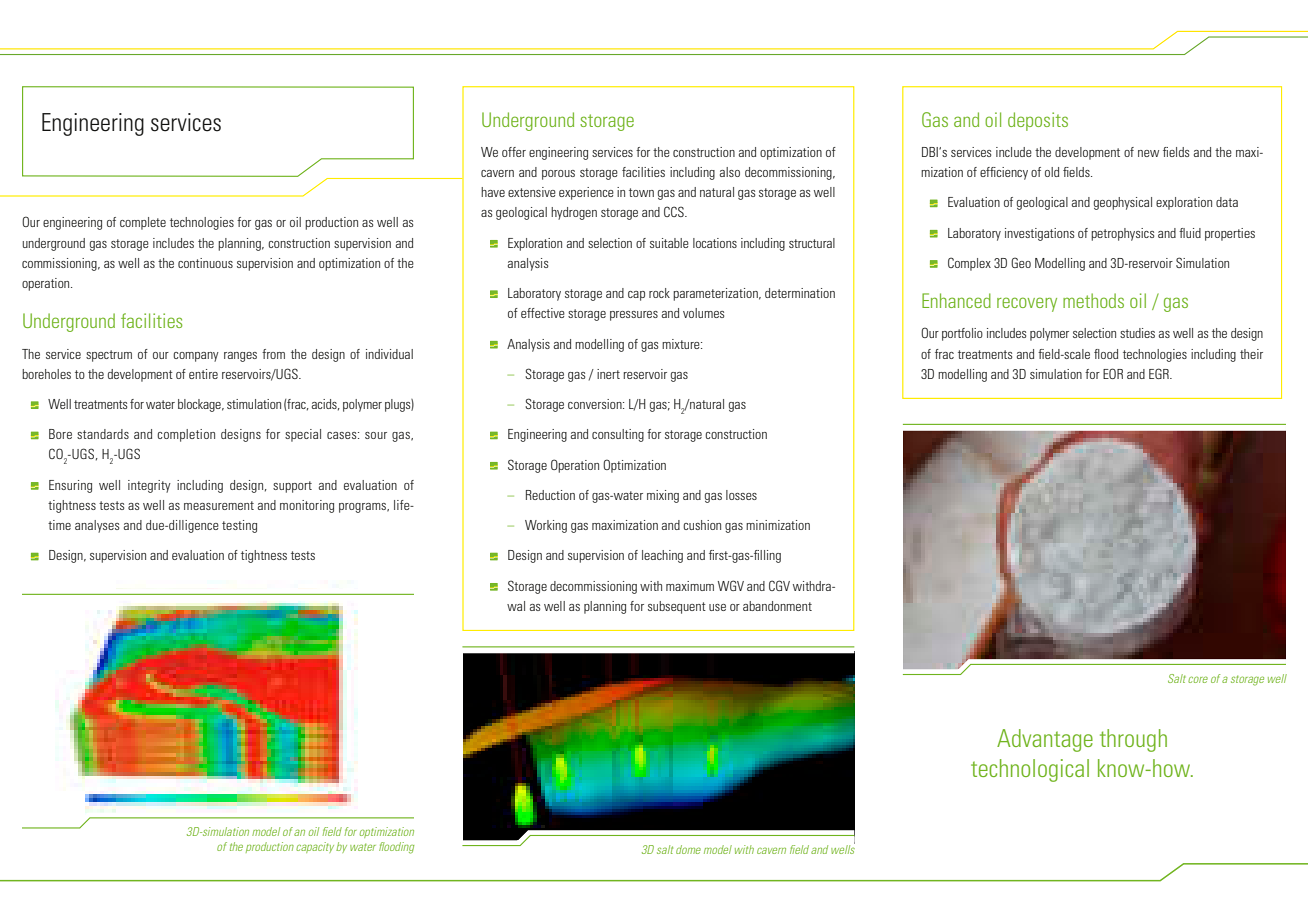 This page has width=1308, height=924. What do you see at coordinates (149, 486) in the page?
I see `integrity` at bounding box center [149, 486].
